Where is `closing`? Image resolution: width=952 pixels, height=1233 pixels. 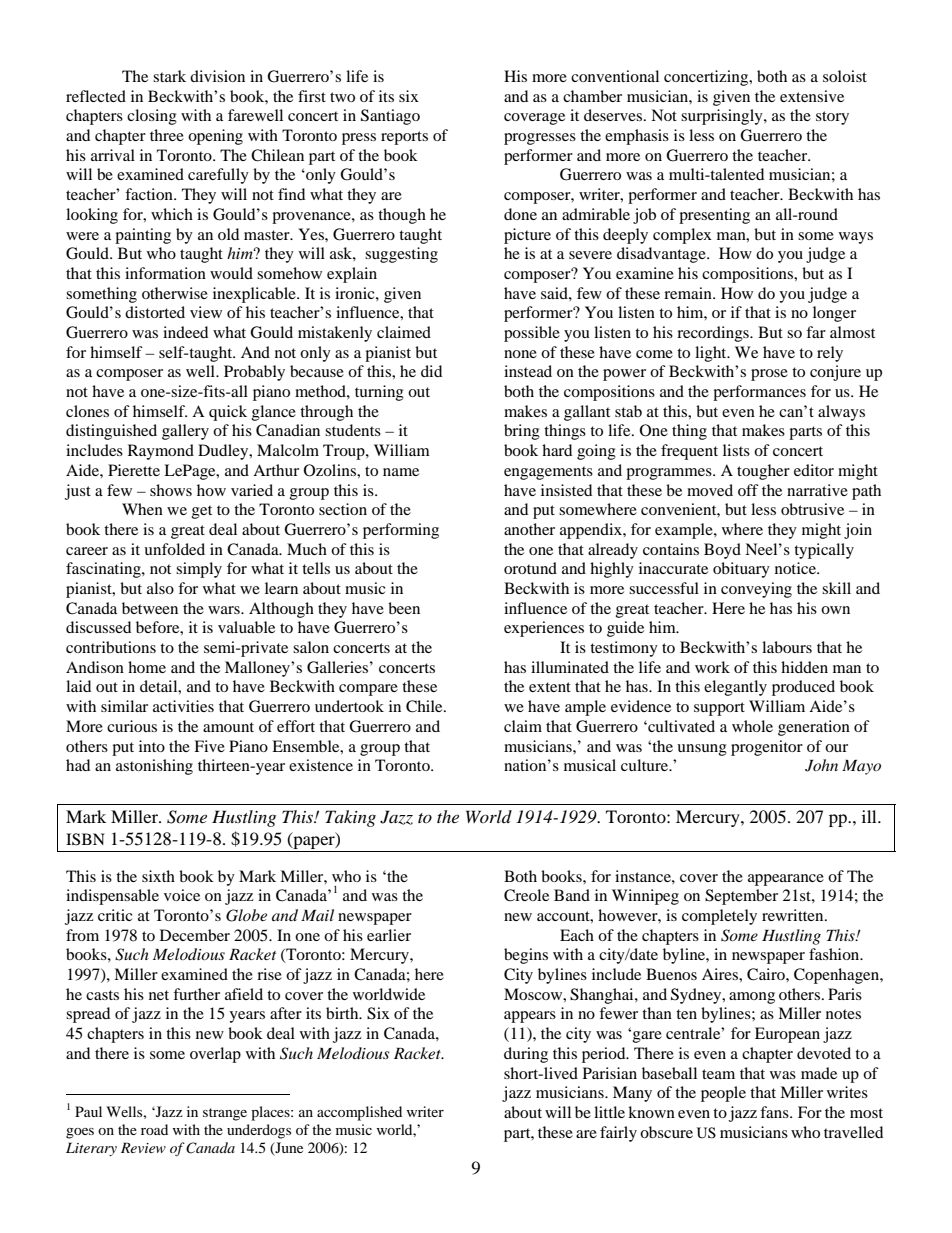
closing is located at coordinates (152, 117).
